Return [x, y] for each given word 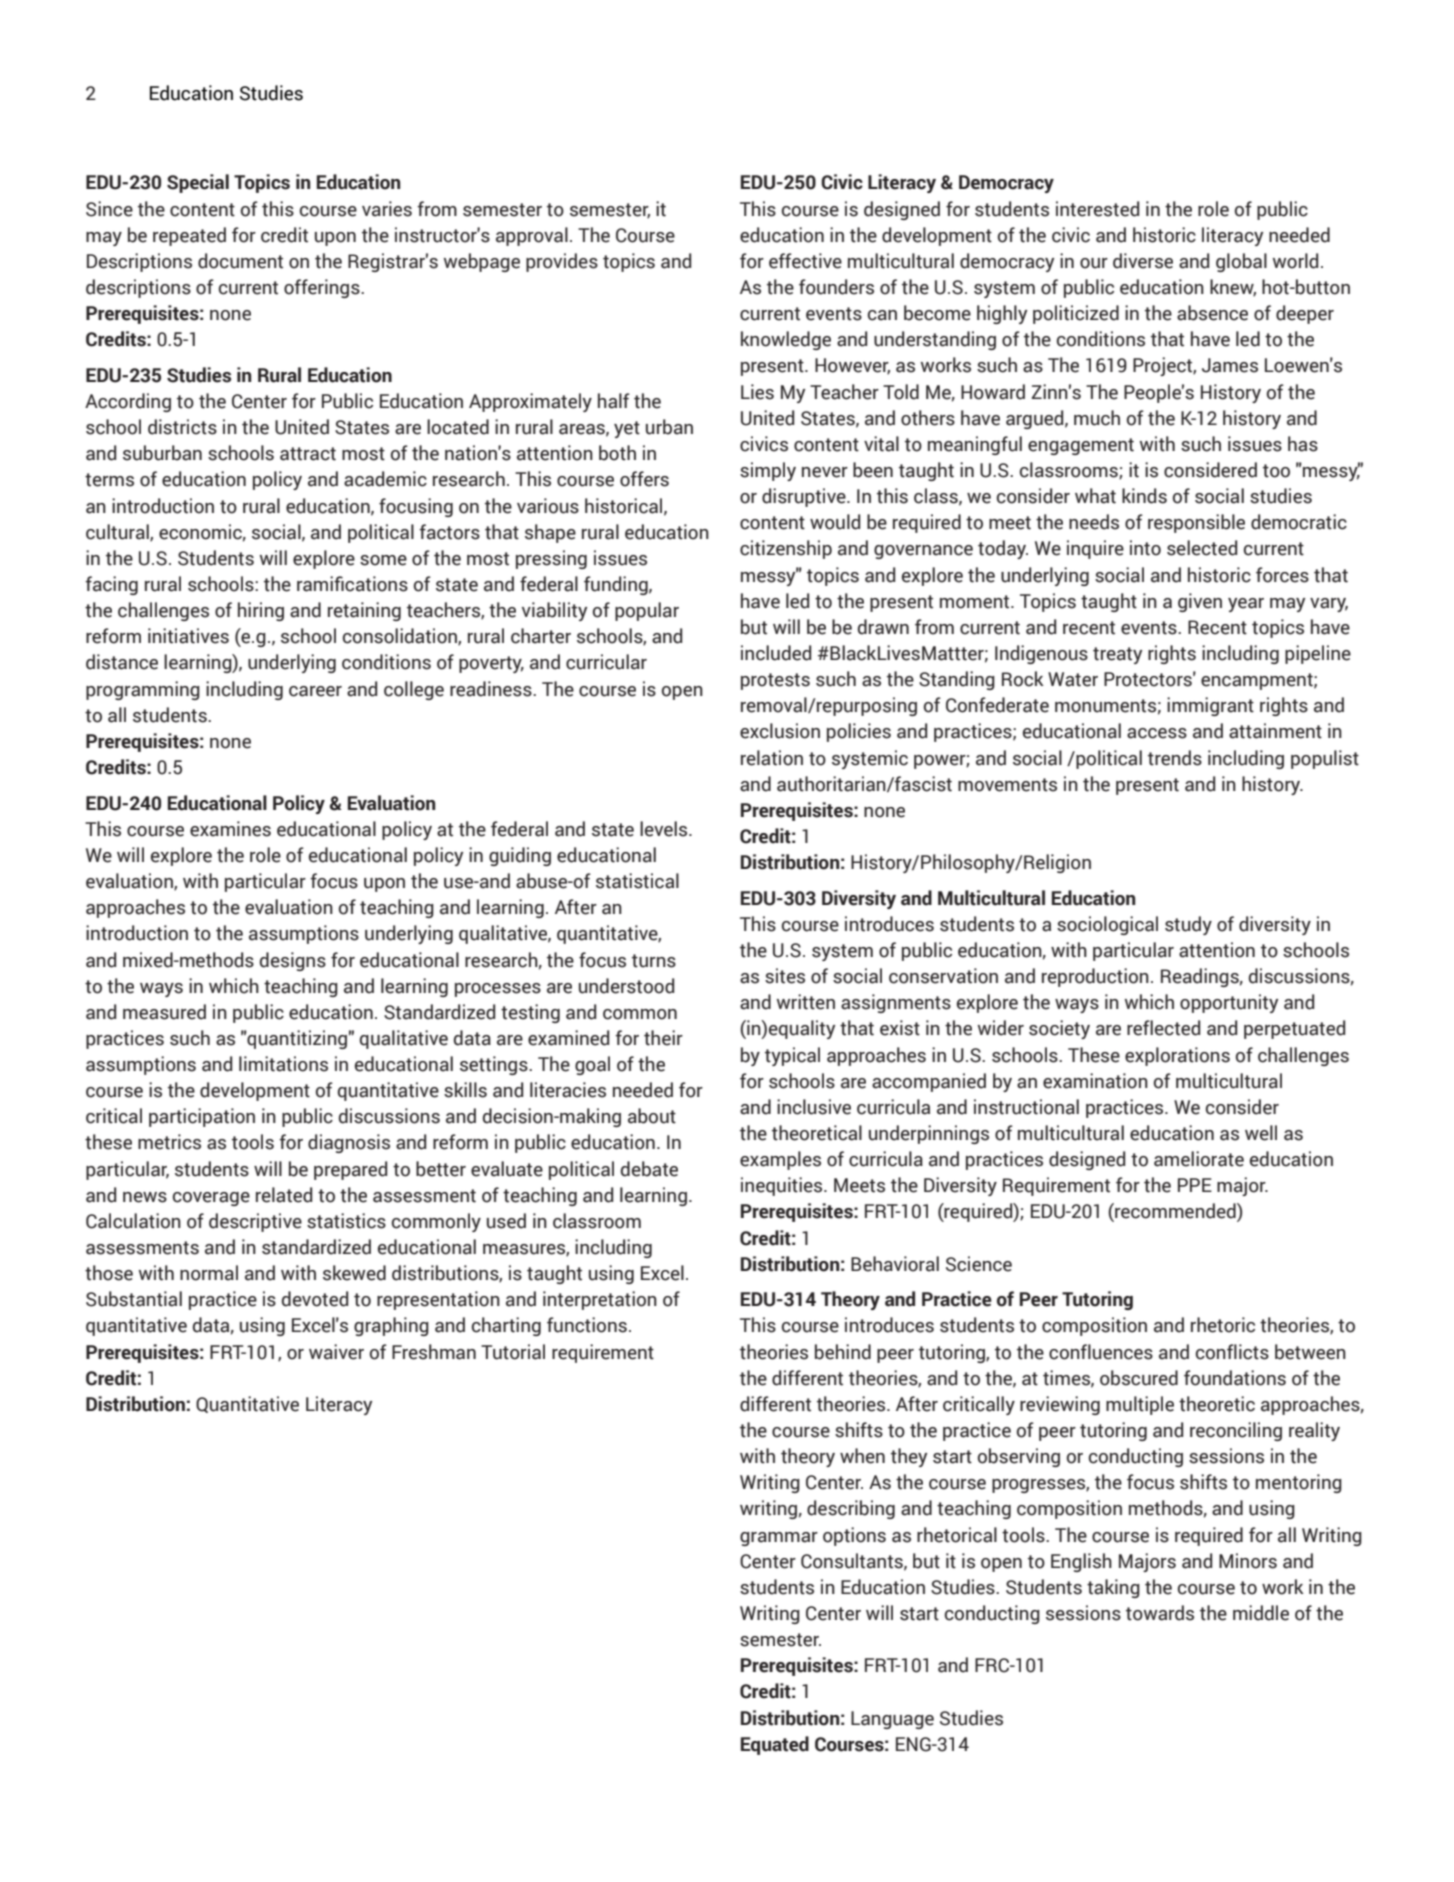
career [315, 691]
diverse [1143, 261]
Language [892, 1720]
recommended [1175, 1212]
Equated [775, 1745]
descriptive [255, 1222]
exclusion [780, 731]
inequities [783, 1186]
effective [805, 261]
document [240, 261]
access [1157, 733]
